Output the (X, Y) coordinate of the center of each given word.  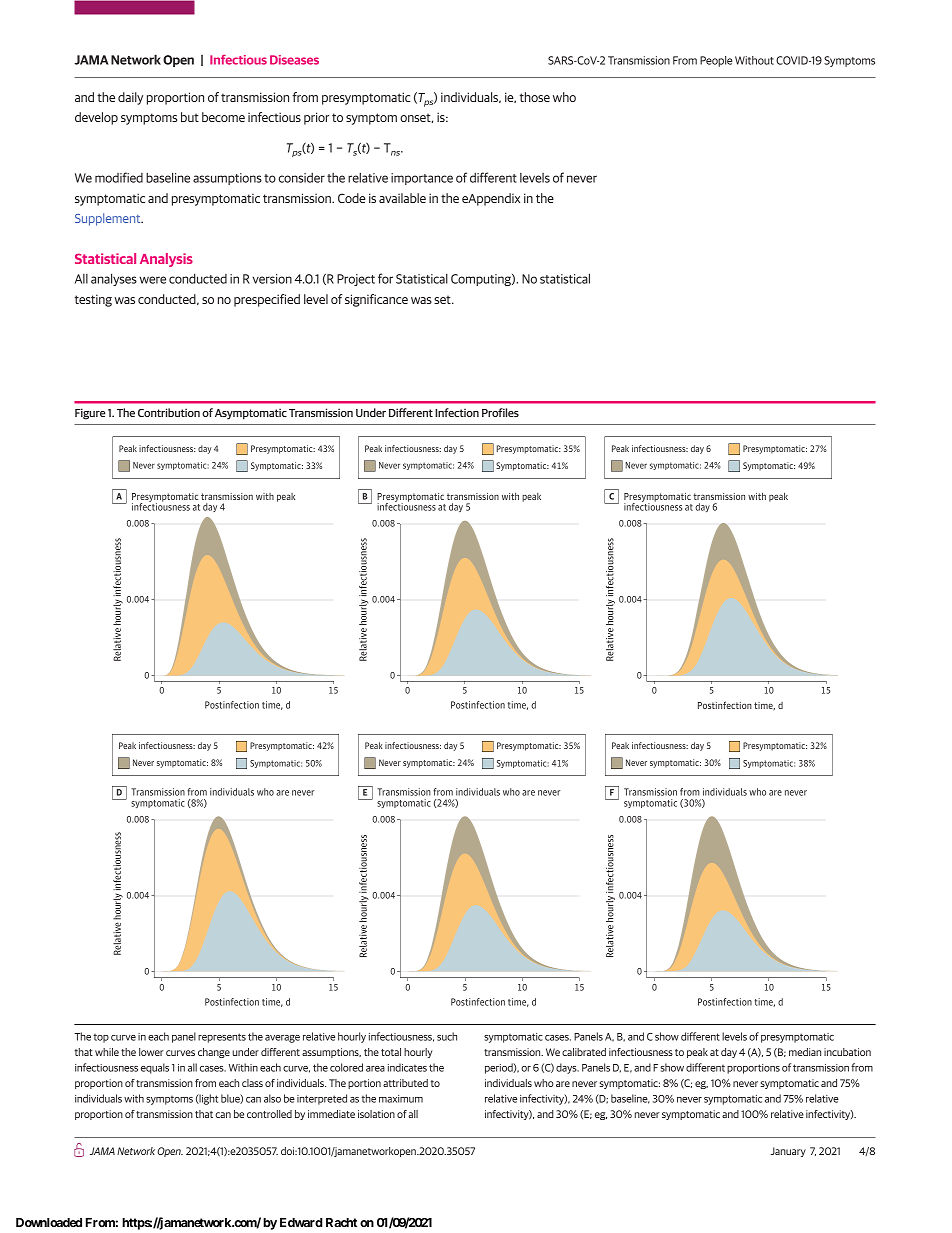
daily (130, 98)
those (535, 97)
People (716, 61)
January (788, 1152)
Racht (341, 1222)
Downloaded (49, 1222)
